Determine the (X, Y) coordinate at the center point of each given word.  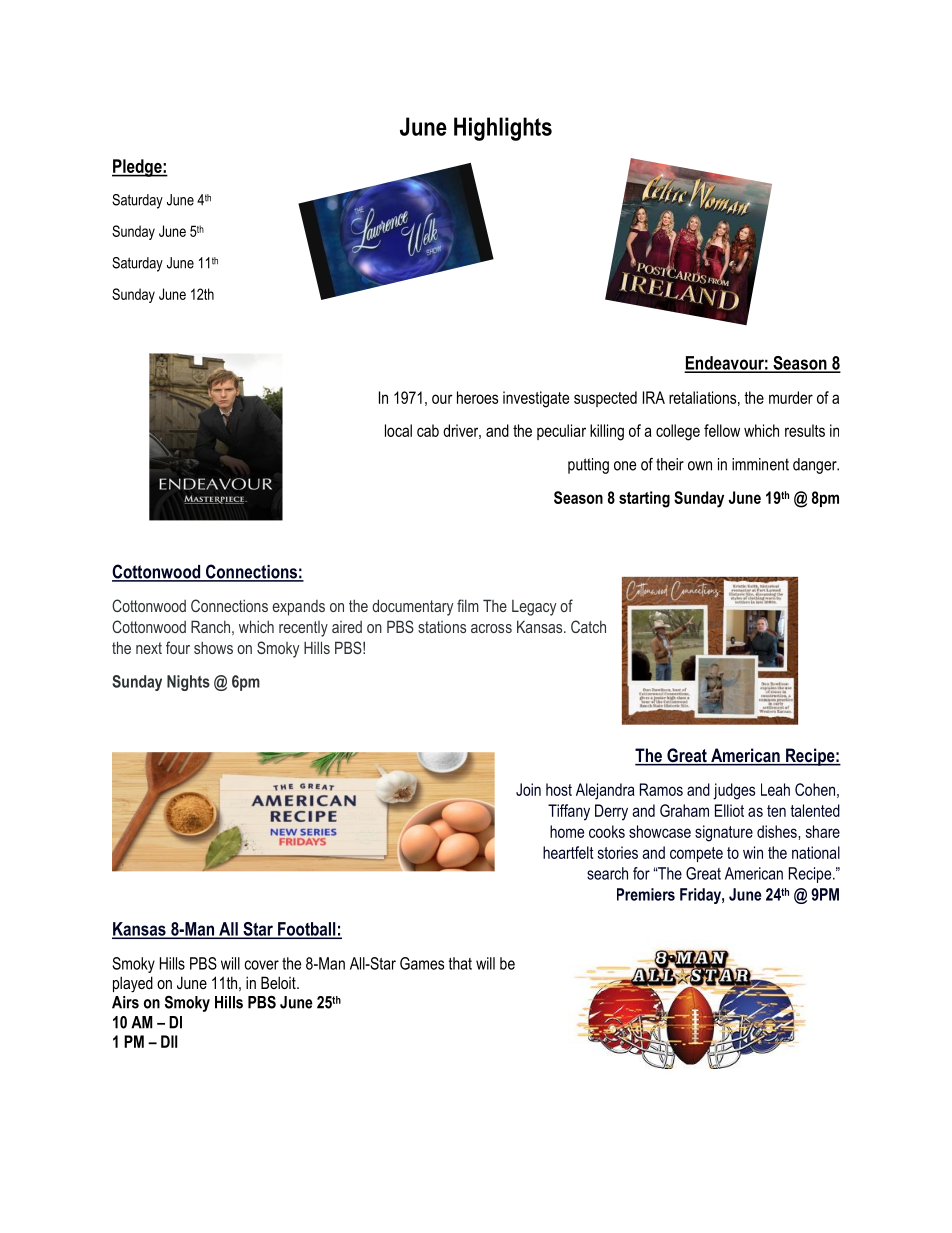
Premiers (646, 894)
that (460, 963)
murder (791, 397)
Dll (169, 1041)
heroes (477, 397)
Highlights (503, 129)
